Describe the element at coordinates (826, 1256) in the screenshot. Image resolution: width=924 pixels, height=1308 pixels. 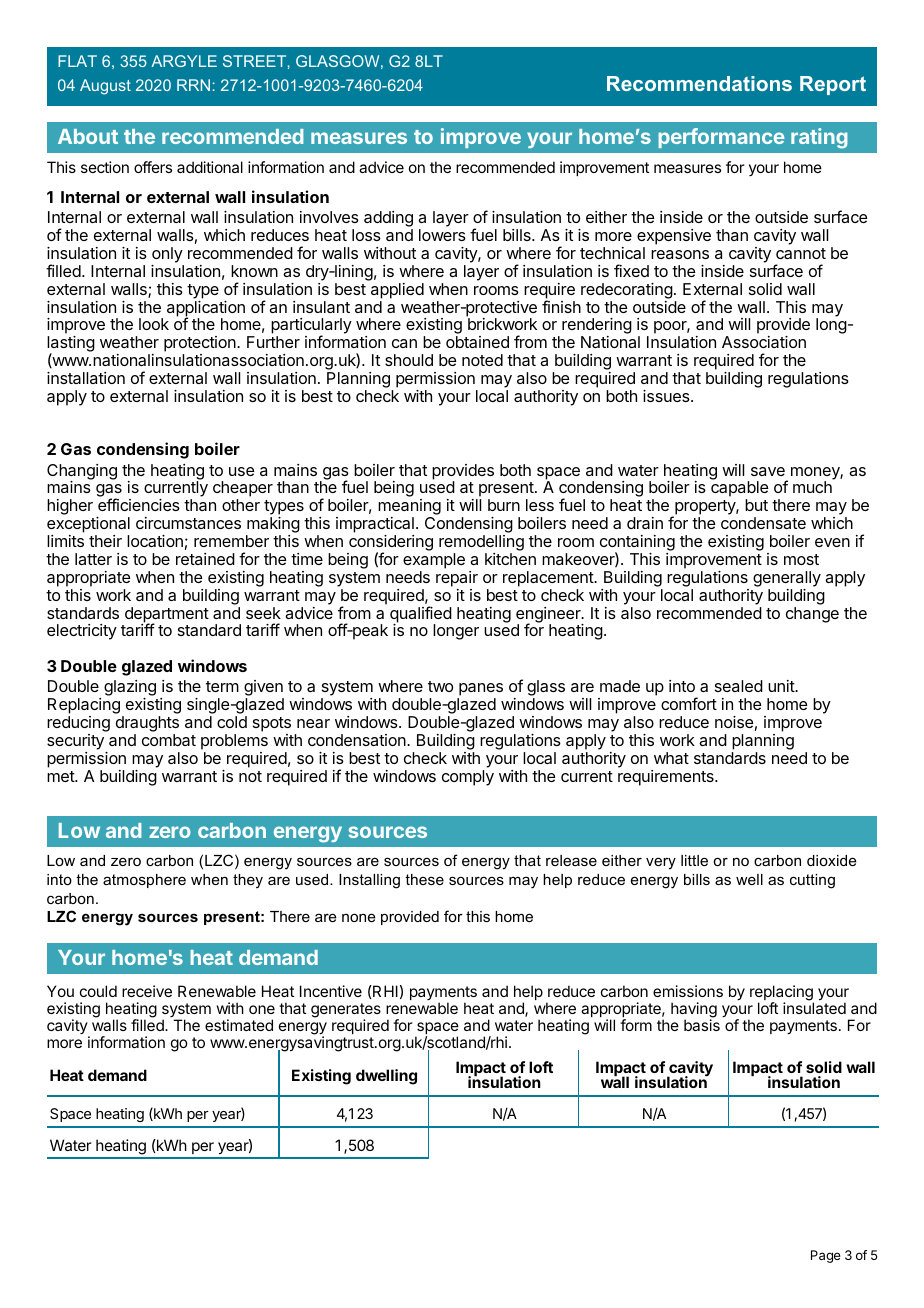
I see `Page` at that location.
